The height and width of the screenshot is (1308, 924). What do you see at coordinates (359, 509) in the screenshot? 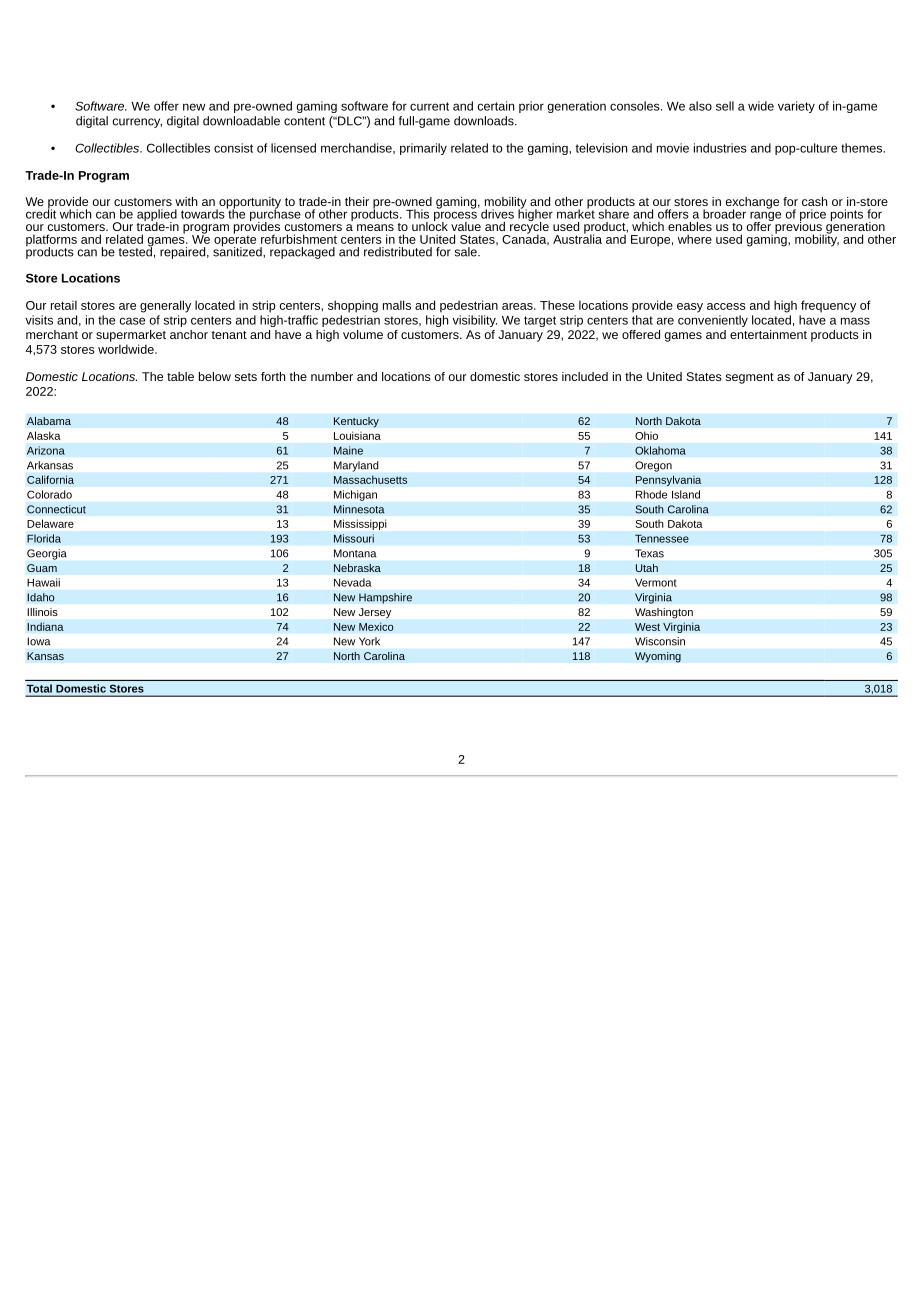
I see `Minnesota` at bounding box center [359, 509].
